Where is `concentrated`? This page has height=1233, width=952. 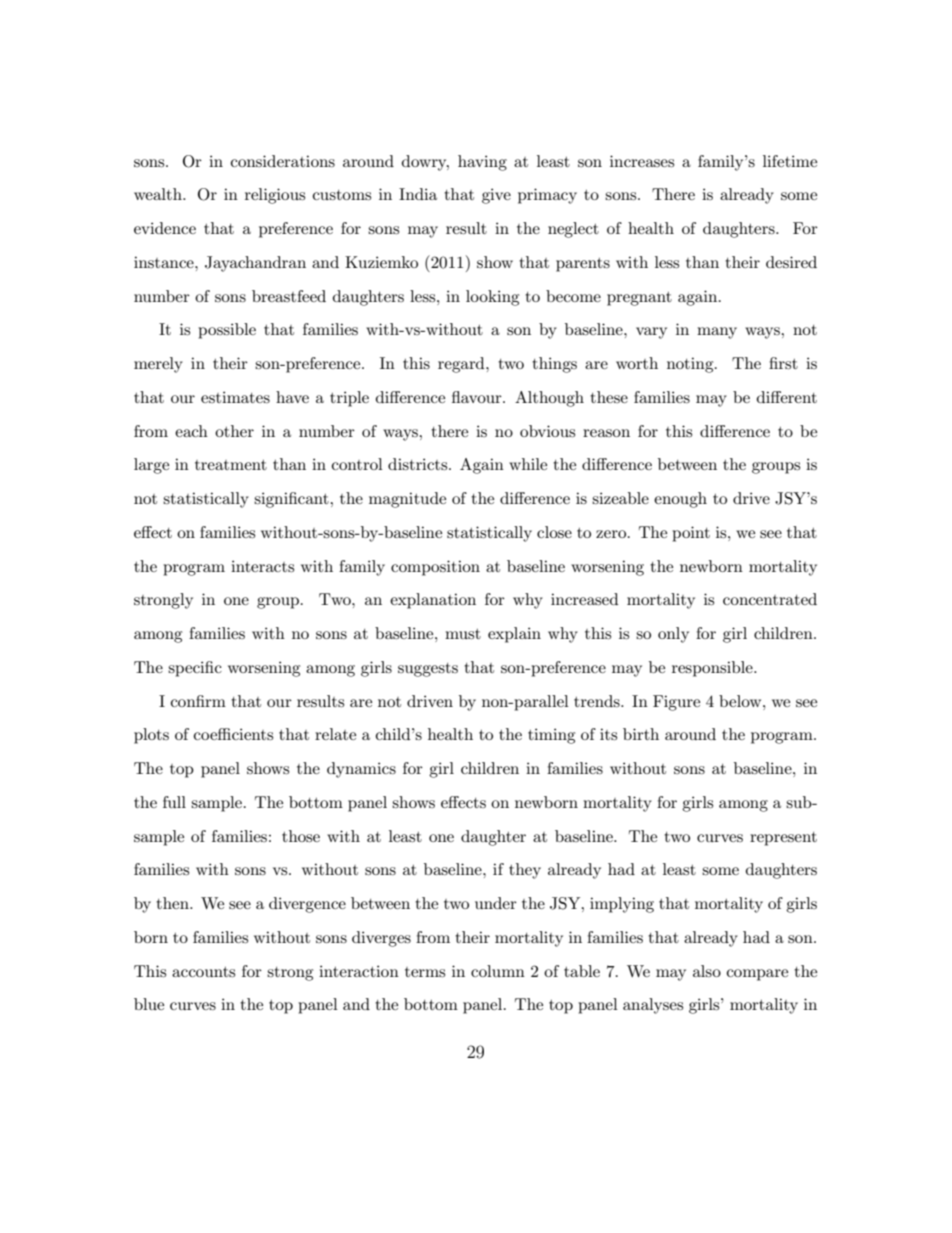 concentrated is located at coordinates (770, 599).
